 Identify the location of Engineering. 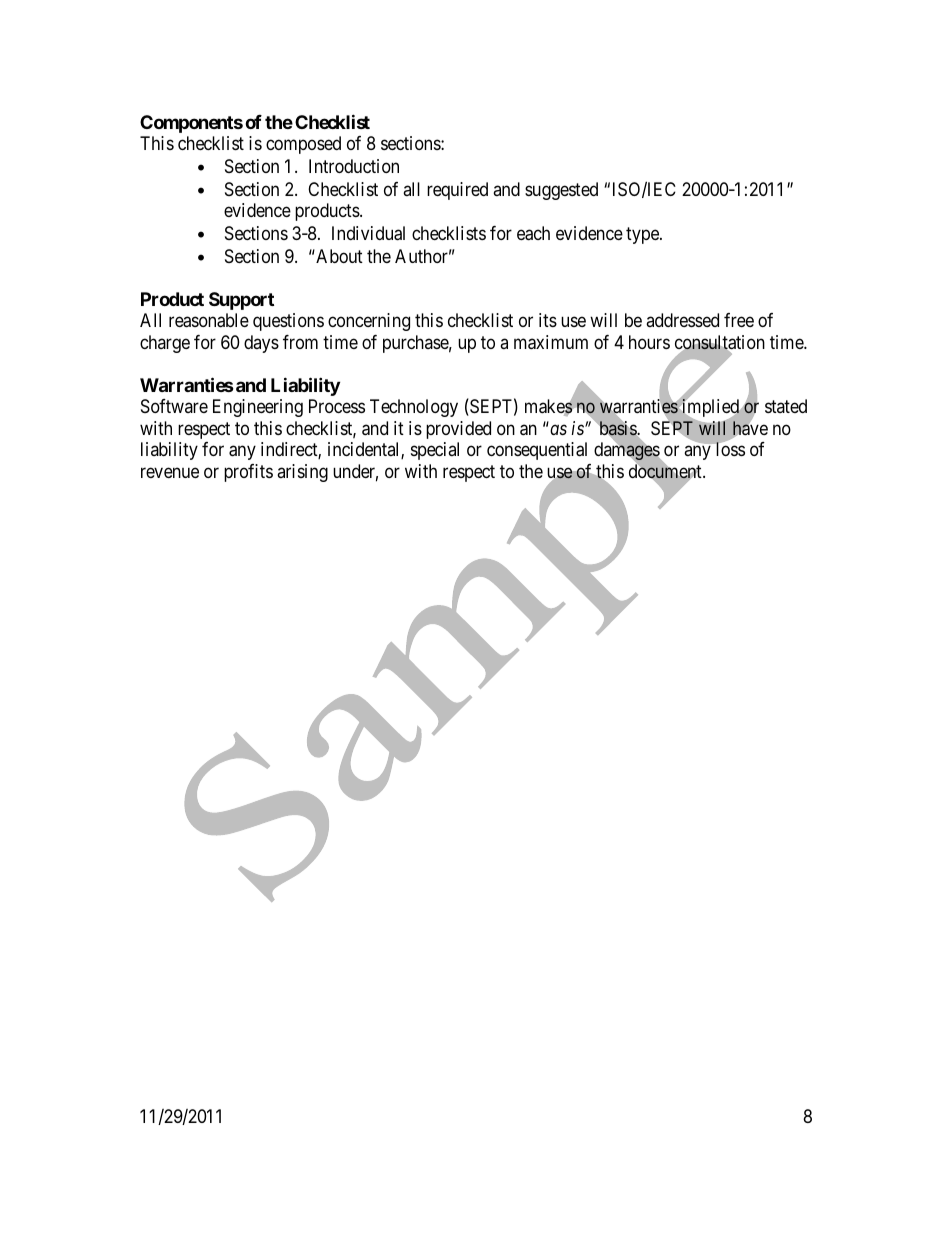
(258, 408).
